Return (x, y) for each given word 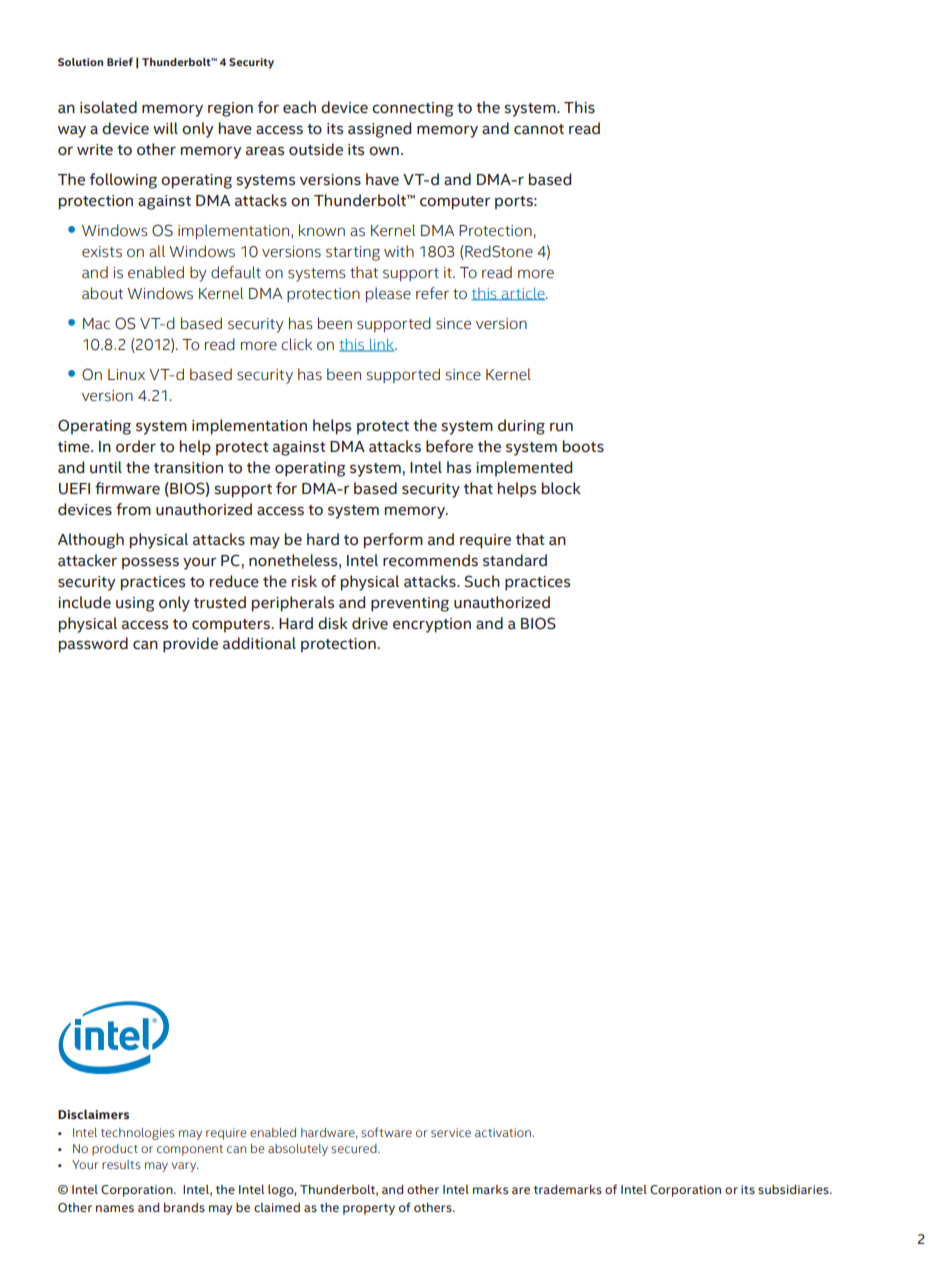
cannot (539, 129)
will (165, 128)
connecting (412, 109)
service (451, 1132)
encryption (432, 625)
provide (190, 645)
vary (185, 1167)
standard (515, 560)
